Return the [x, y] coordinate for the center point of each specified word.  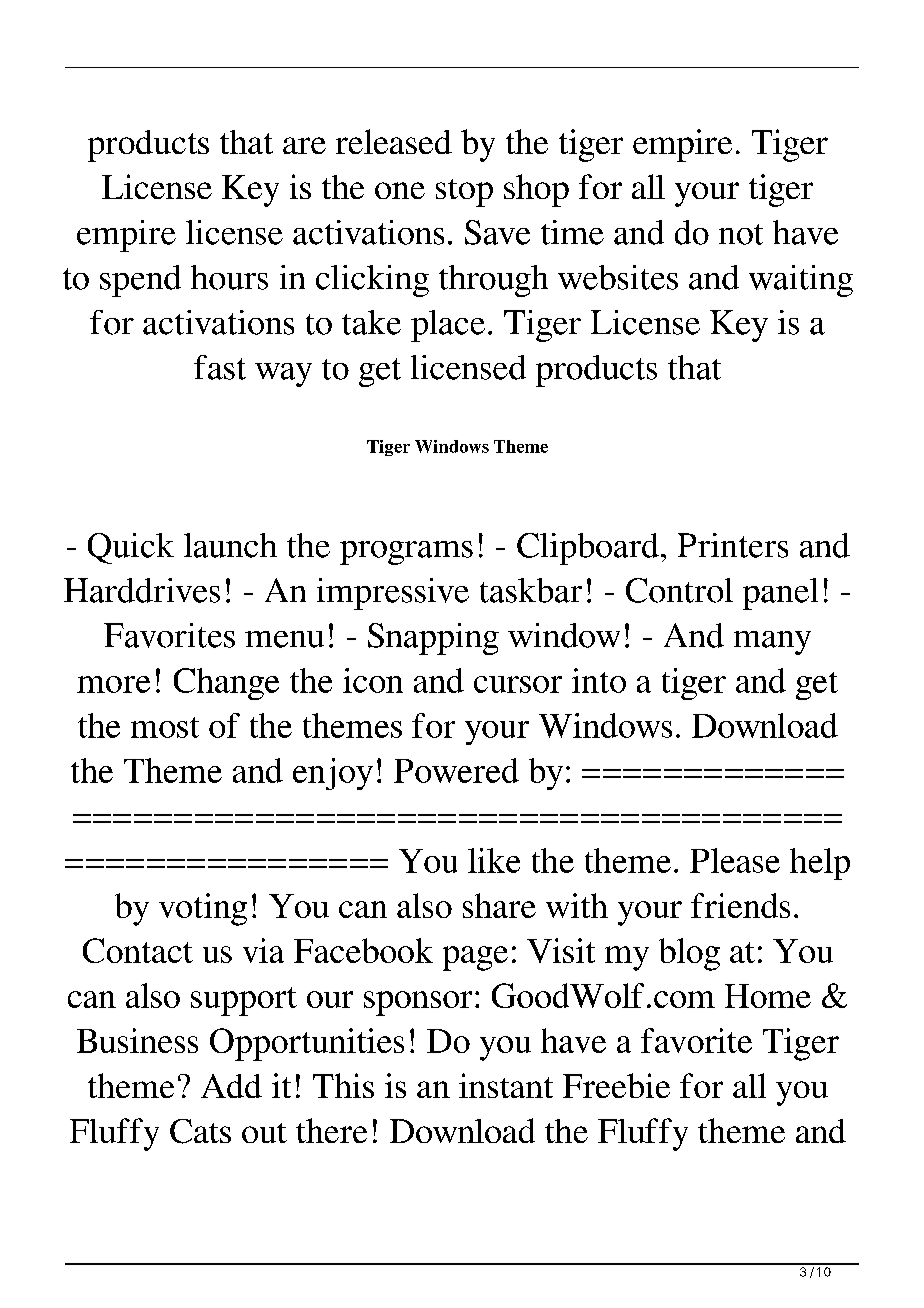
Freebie [616, 1085]
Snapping [433, 639]
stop [464, 193]
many [772, 643]
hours [229, 277]
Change [226, 684]
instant [506, 1085]
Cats [200, 1131]
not [741, 234]
